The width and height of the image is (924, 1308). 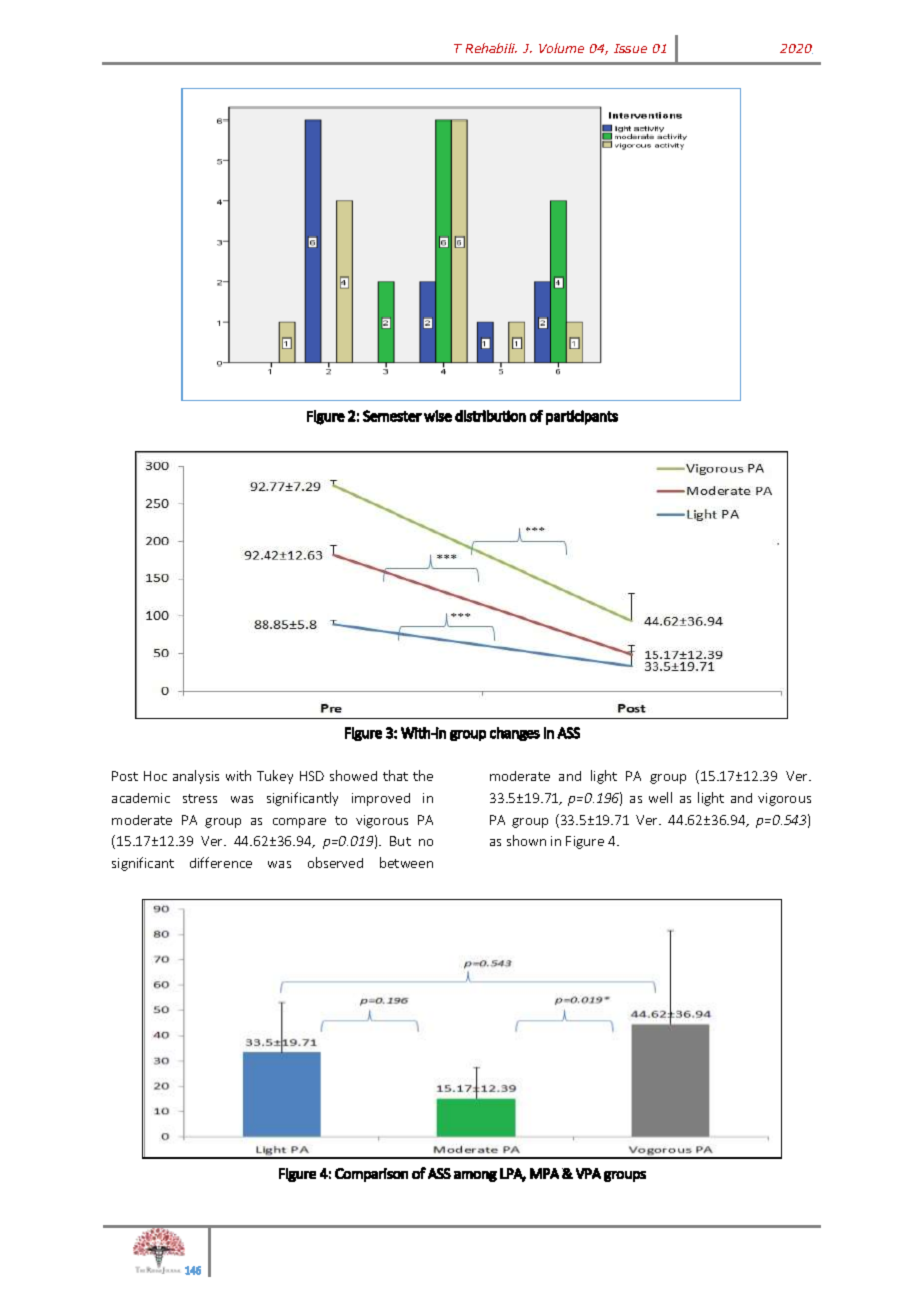 What do you see at coordinates (438, 416) in the image?
I see `wise` at bounding box center [438, 416].
